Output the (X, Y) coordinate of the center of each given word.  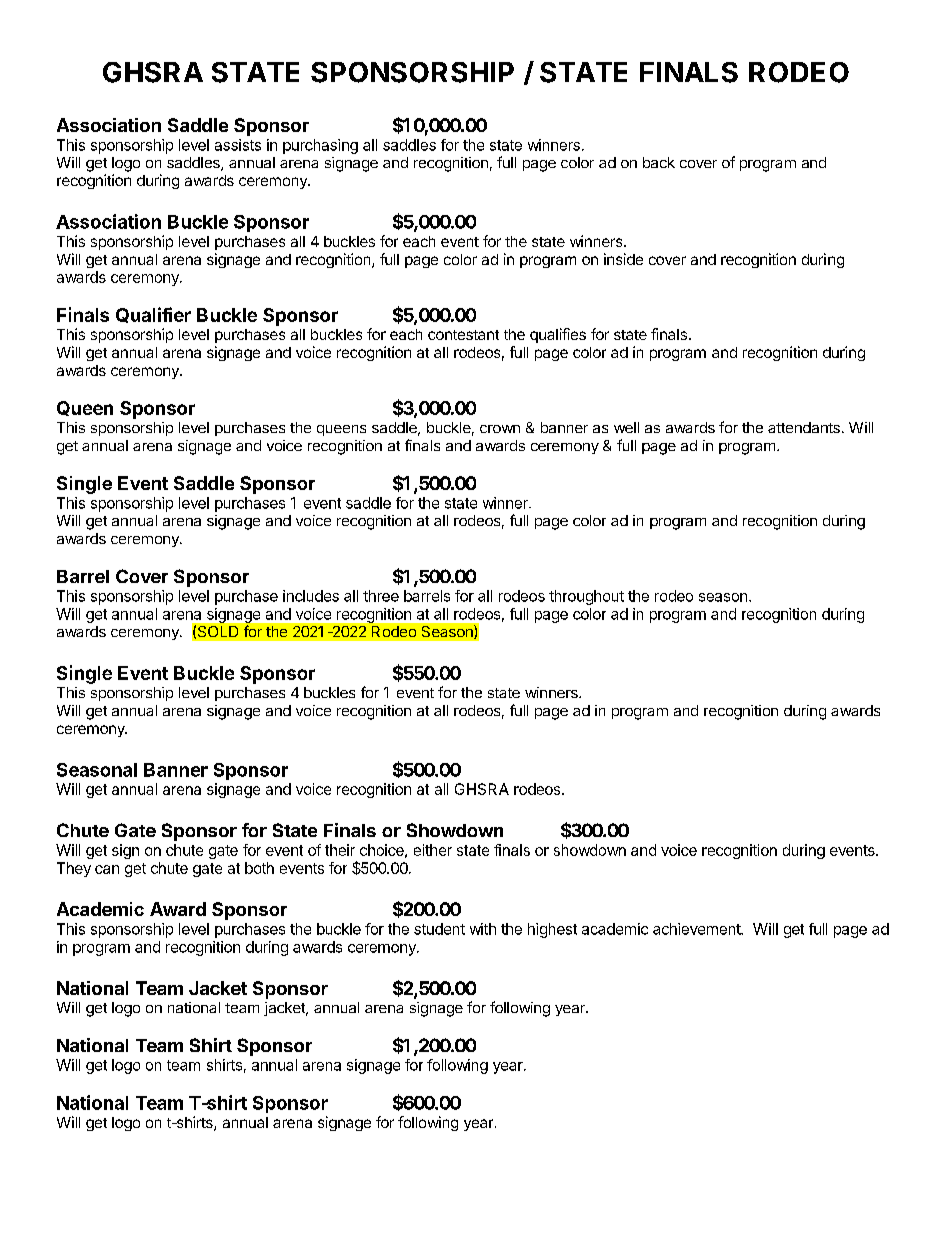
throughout (586, 597)
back (659, 162)
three (381, 596)
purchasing (320, 146)
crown (500, 429)
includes (311, 596)
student (439, 929)
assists (238, 145)
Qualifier (153, 315)
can (107, 869)
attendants (804, 427)
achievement (697, 929)
